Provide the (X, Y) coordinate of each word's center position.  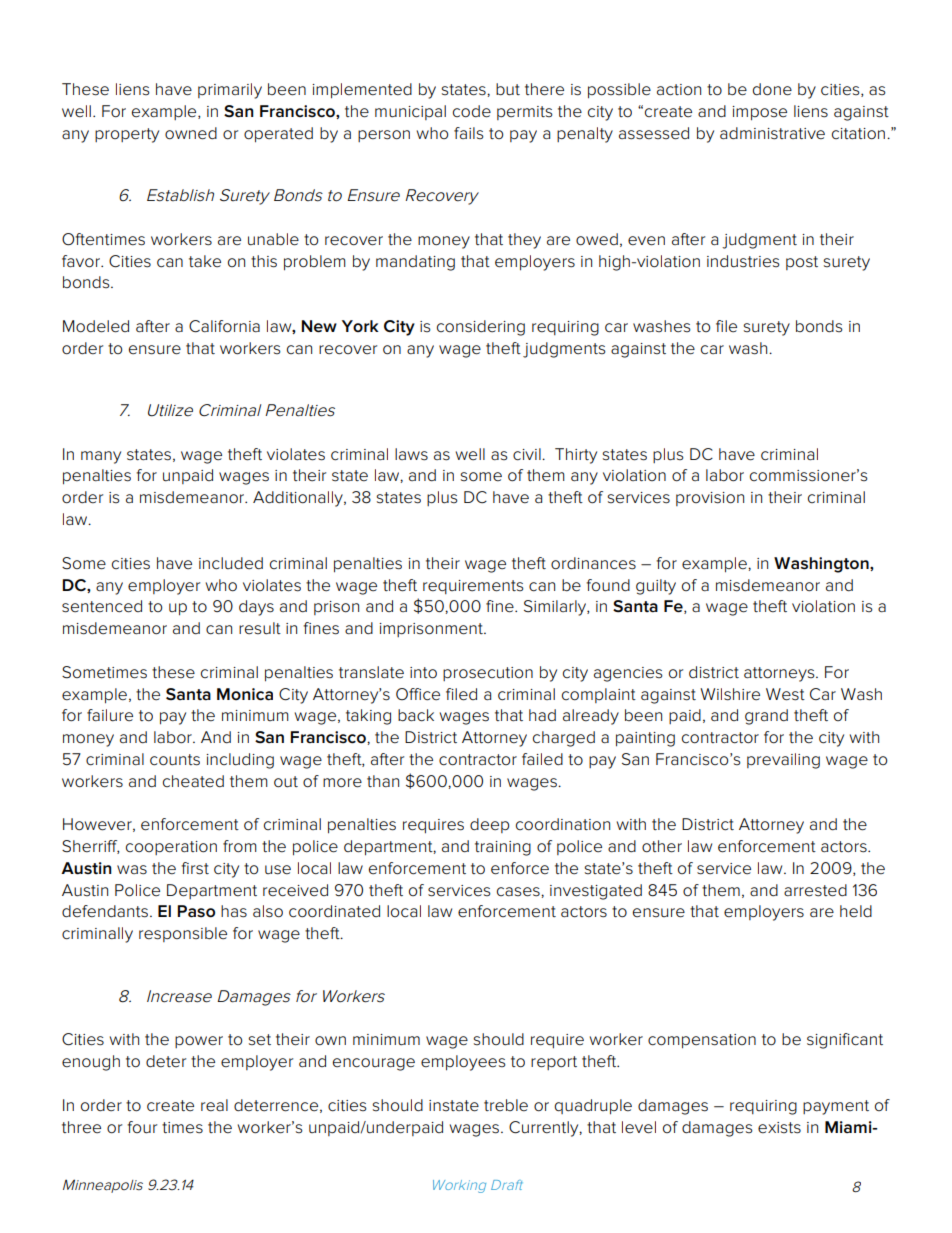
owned (191, 133)
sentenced (102, 606)
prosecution (488, 674)
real (214, 1105)
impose (759, 113)
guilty (656, 587)
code (472, 111)
